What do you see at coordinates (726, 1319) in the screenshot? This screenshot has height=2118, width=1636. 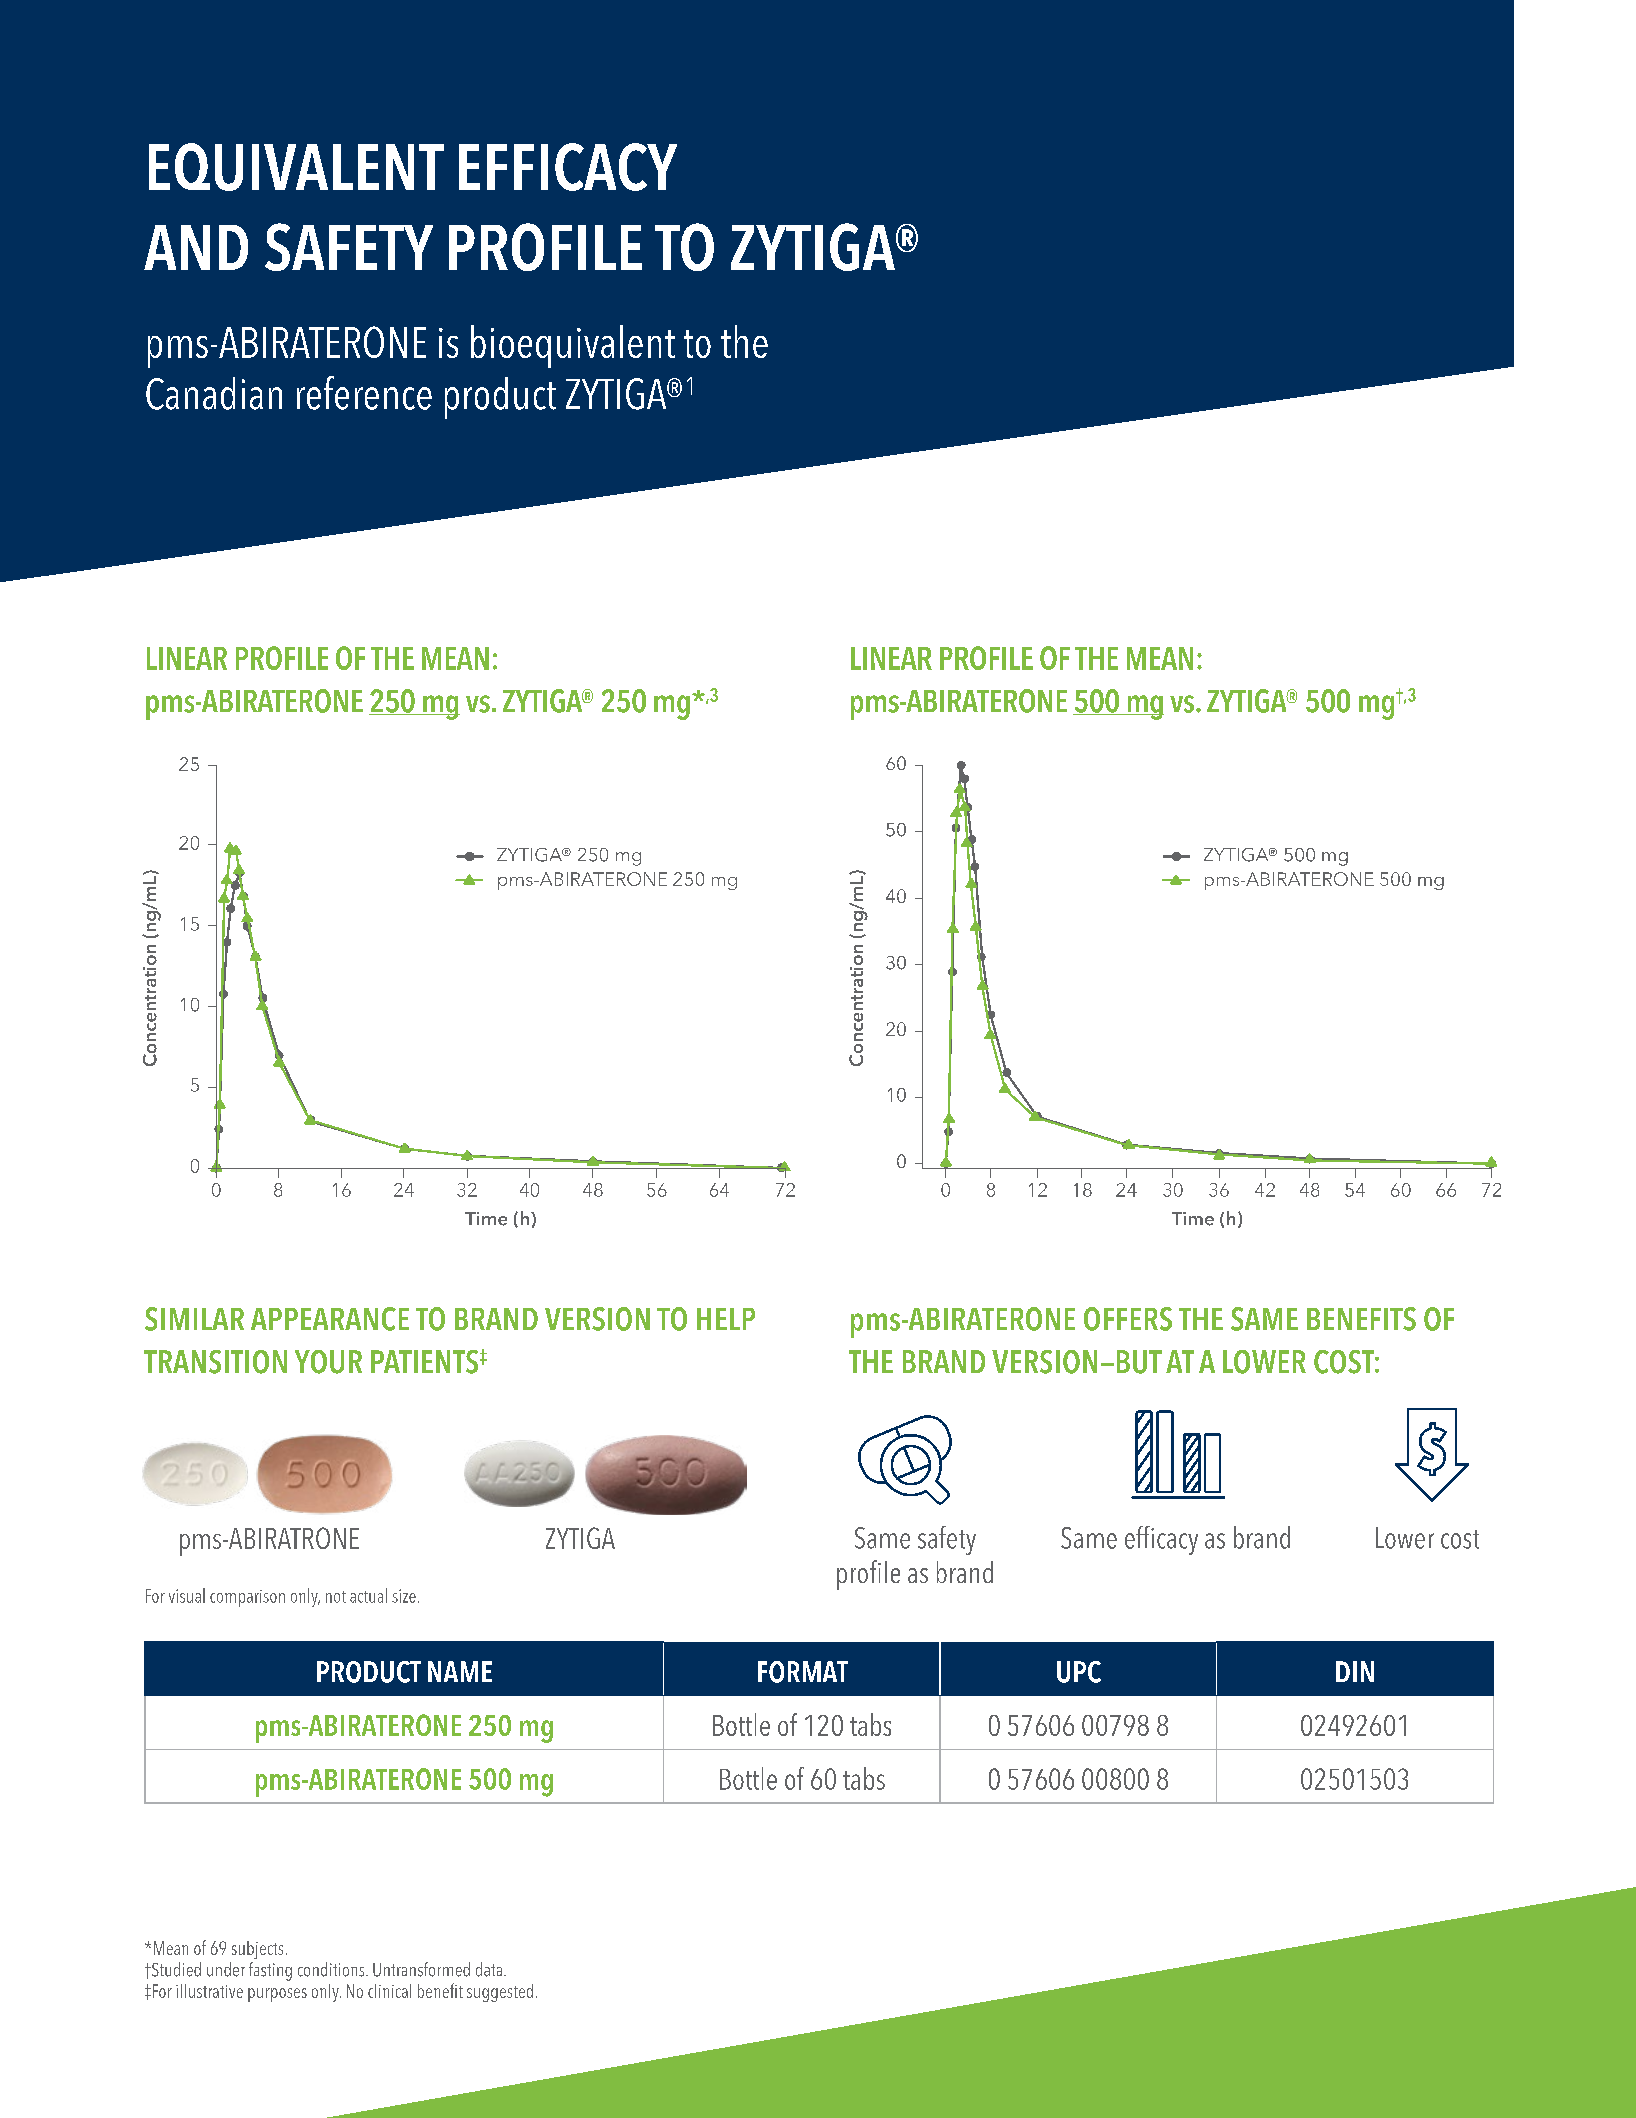 I see `HELP` at bounding box center [726, 1319].
